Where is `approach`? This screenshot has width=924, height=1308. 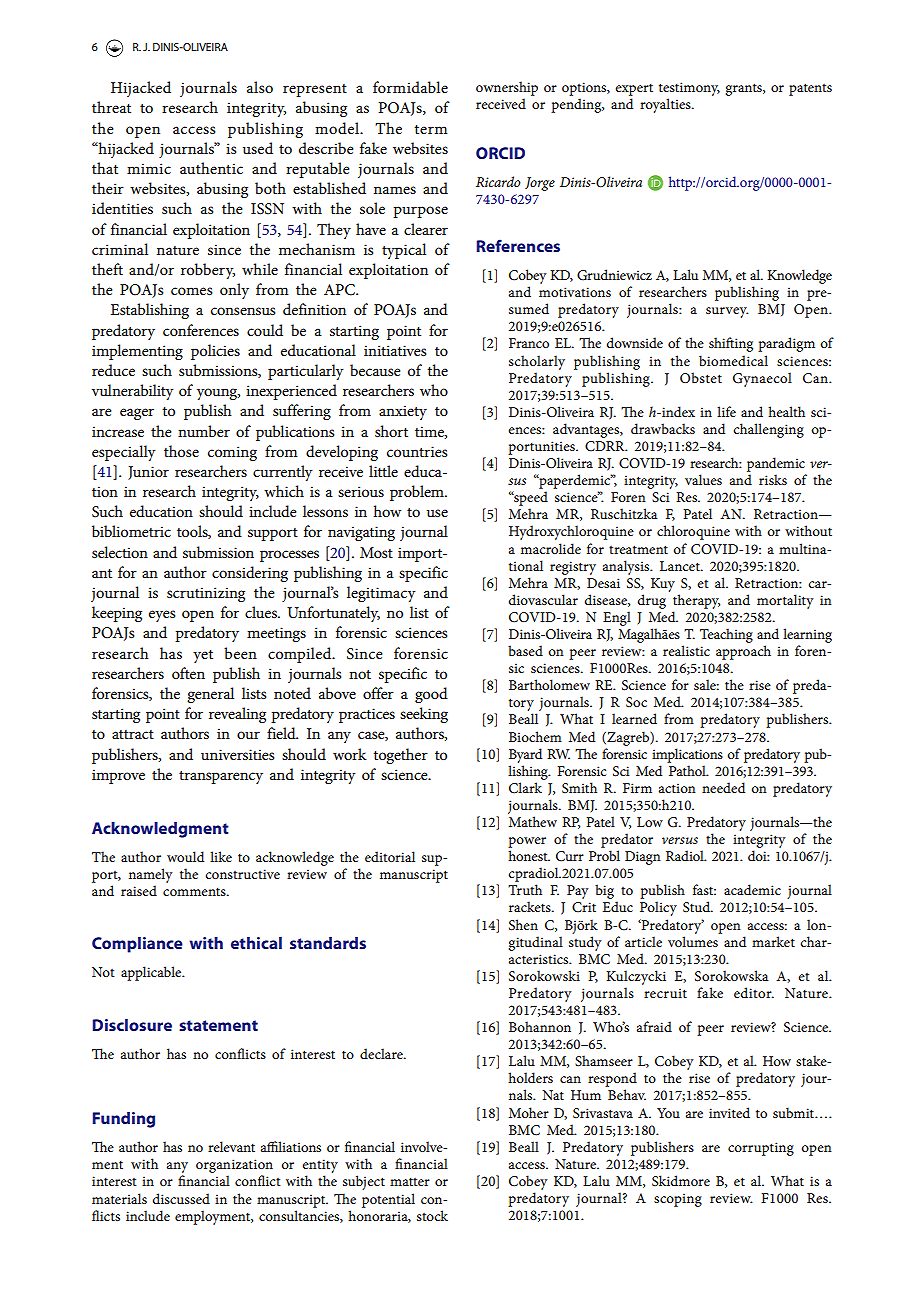 approach is located at coordinates (743, 652).
